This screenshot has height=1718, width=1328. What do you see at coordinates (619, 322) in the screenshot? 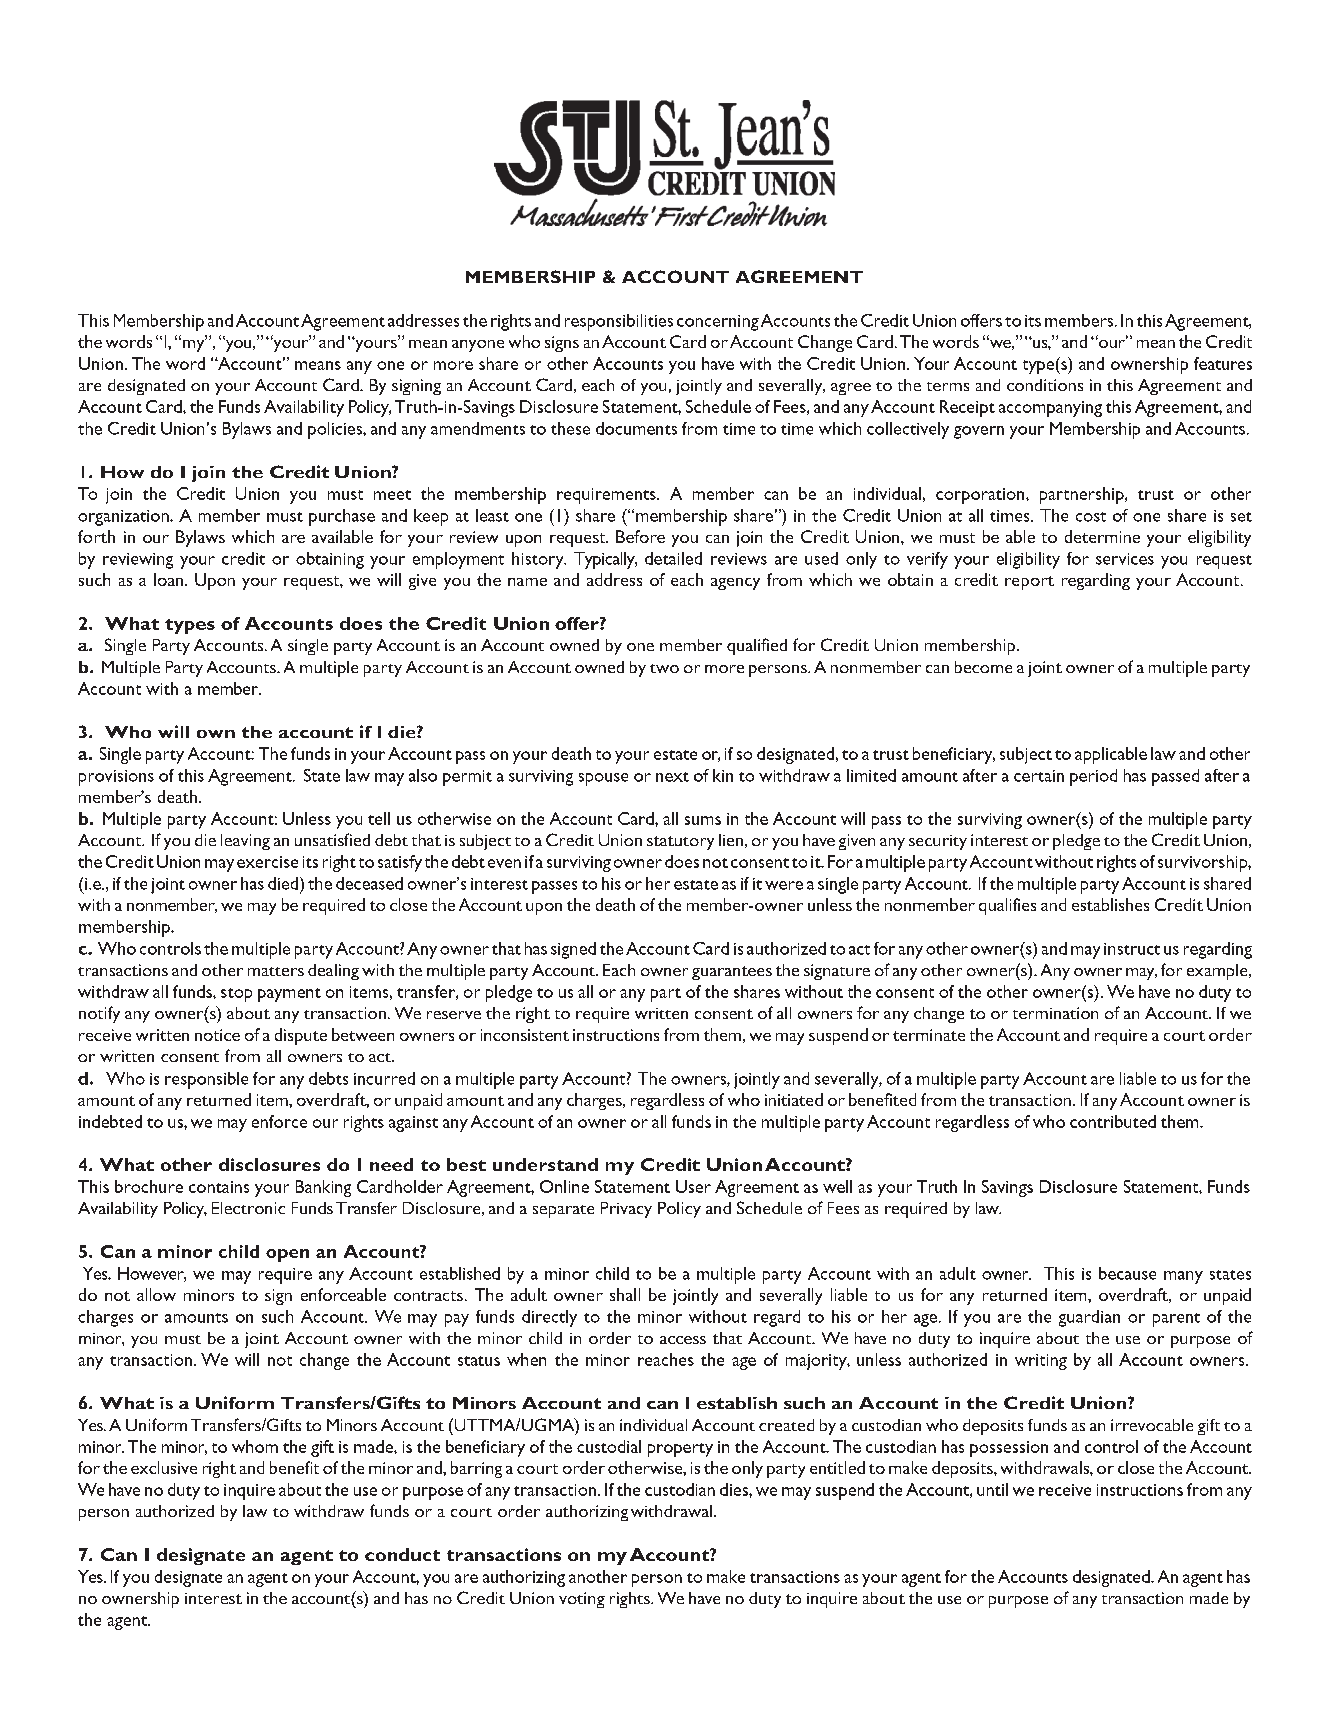
I see `responsibilities` at bounding box center [619, 322].
